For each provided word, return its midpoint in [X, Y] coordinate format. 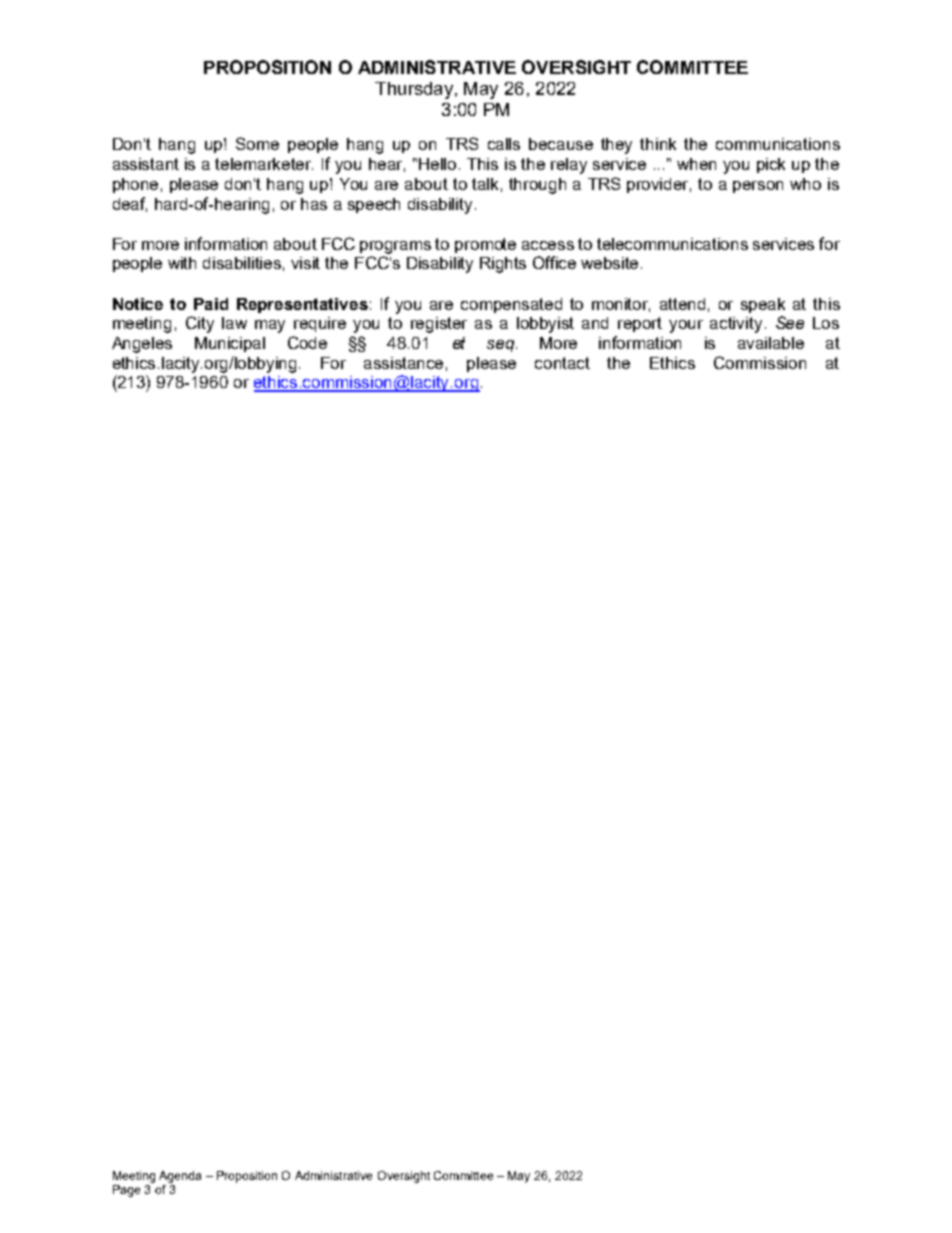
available [771, 343]
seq [502, 346]
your [686, 326]
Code [307, 342]
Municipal [230, 344]
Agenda [180, 1177]
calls [504, 144]
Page [126, 1191]
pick [771, 165]
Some [257, 143]
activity [736, 325]
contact [562, 363]
